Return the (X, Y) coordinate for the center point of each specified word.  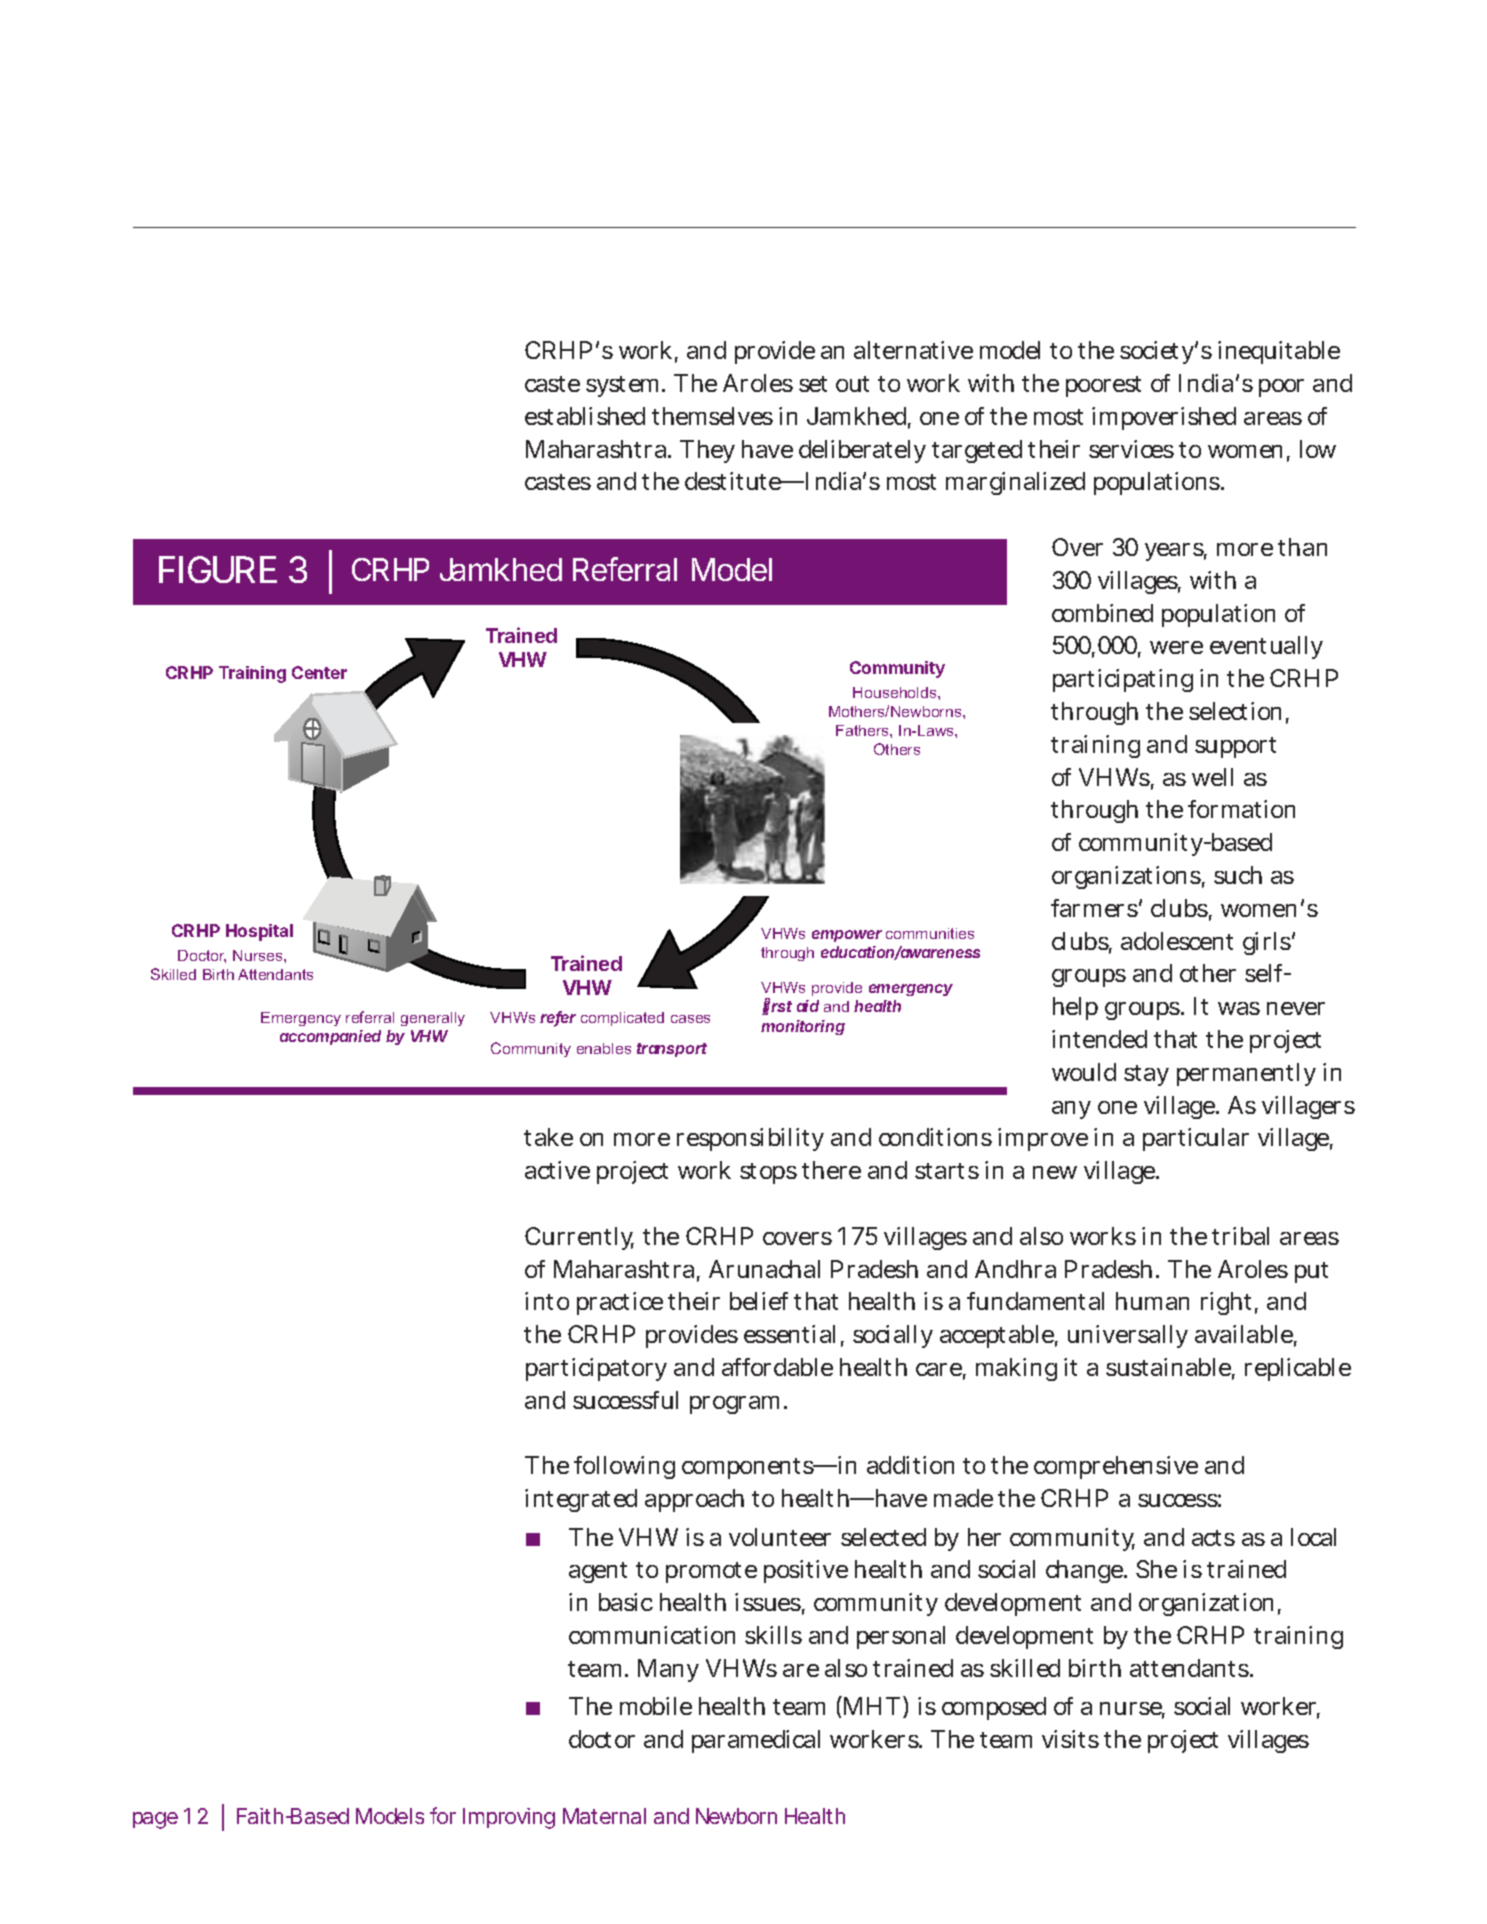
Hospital (259, 932)
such (1238, 875)
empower (847, 936)
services (1131, 449)
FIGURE (218, 569)
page (155, 1820)
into (547, 1301)
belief (759, 1301)
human (1152, 1301)
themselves (712, 416)
